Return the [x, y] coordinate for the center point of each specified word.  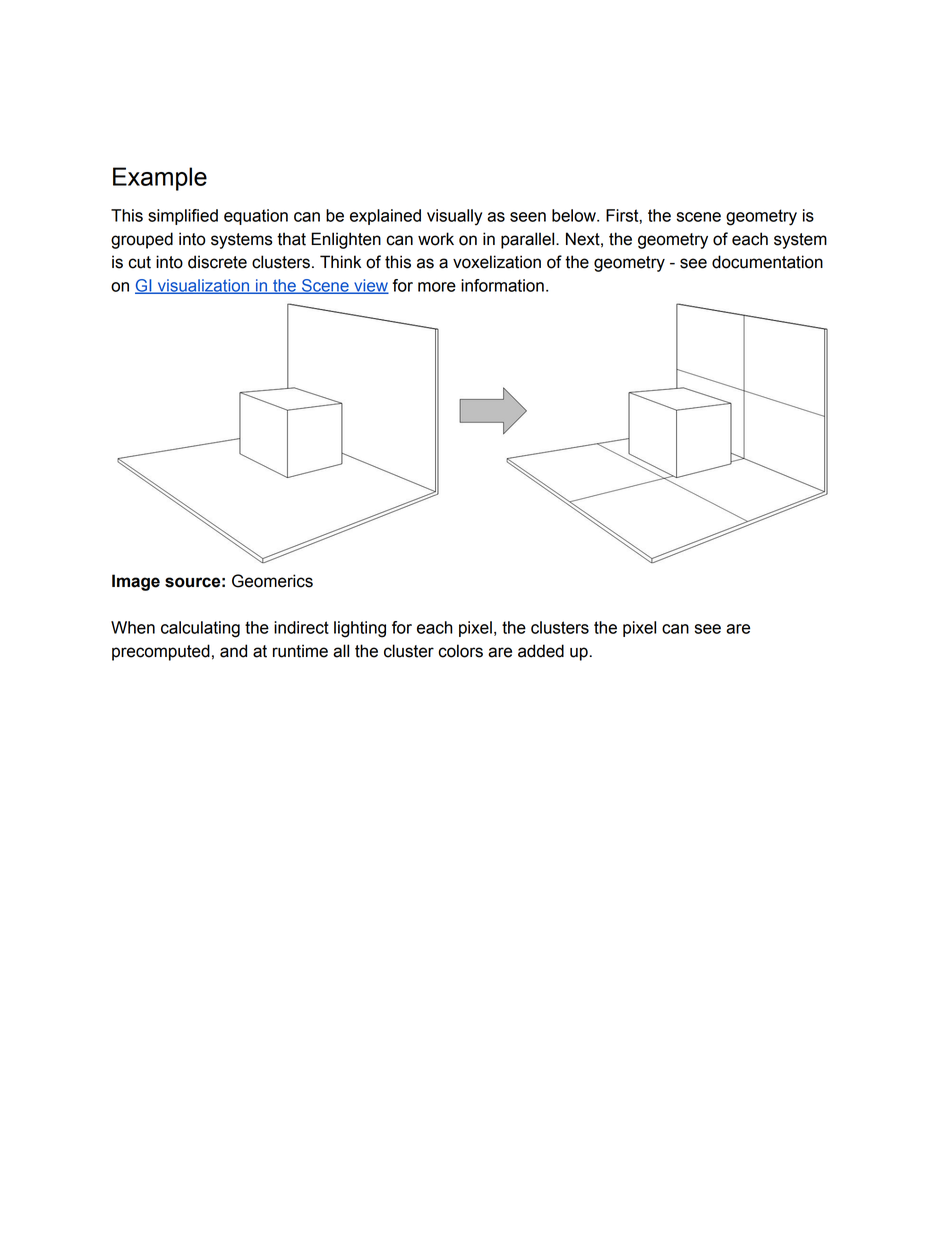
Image [136, 582]
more [437, 287]
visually [454, 217]
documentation [767, 262]
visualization [203, 286]
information [502, 285]
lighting [360, 629]
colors [460, 651]
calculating [200, 629]
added [541, 651]
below [575, 215]
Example [160, 179]
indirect [301, 627]
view [370, 286]
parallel [529, 240]
